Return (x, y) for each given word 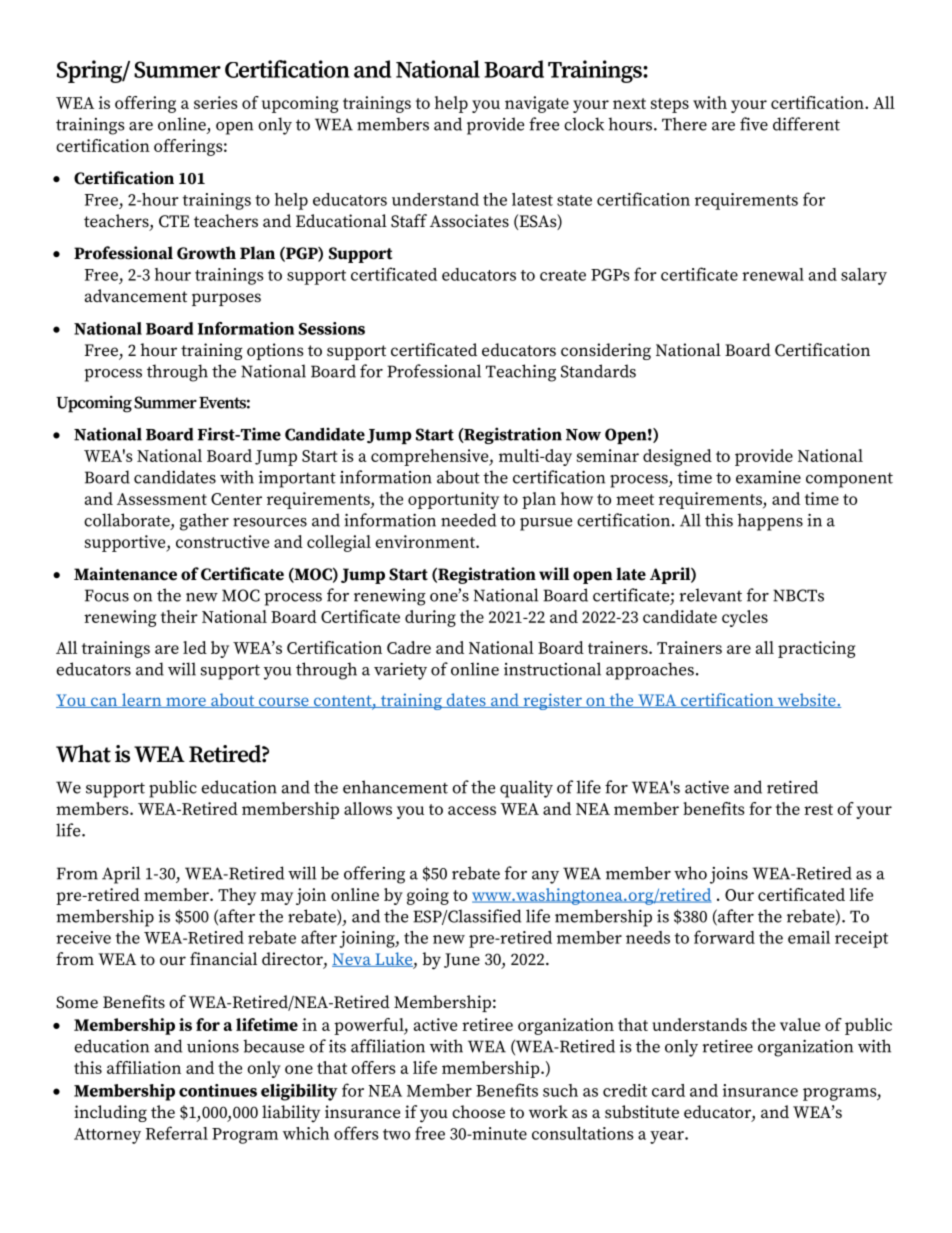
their (179, 616)
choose (478, 1112)
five (754, 124)
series (216, 102)
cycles (745, 618)
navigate (537, 104)
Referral (177, 1133)
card (668, 1090)
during (430, 618)
